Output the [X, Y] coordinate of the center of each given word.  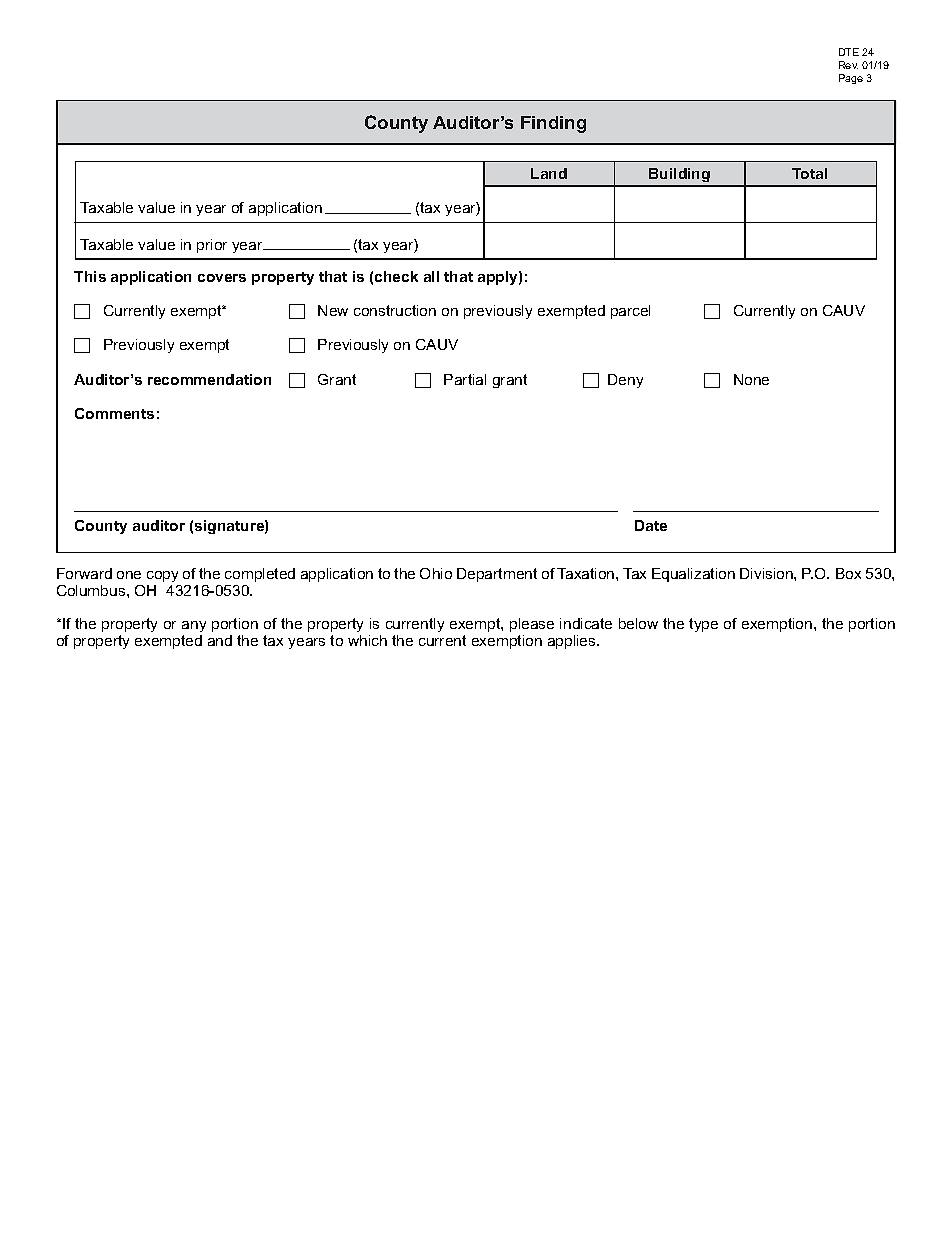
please [532, 625]
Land [549, 173]
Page [851, 79]
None [751, 379]
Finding [553, 124]
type [703, 625]
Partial [465, 379]
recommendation [209, 379]
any [194, 626]
